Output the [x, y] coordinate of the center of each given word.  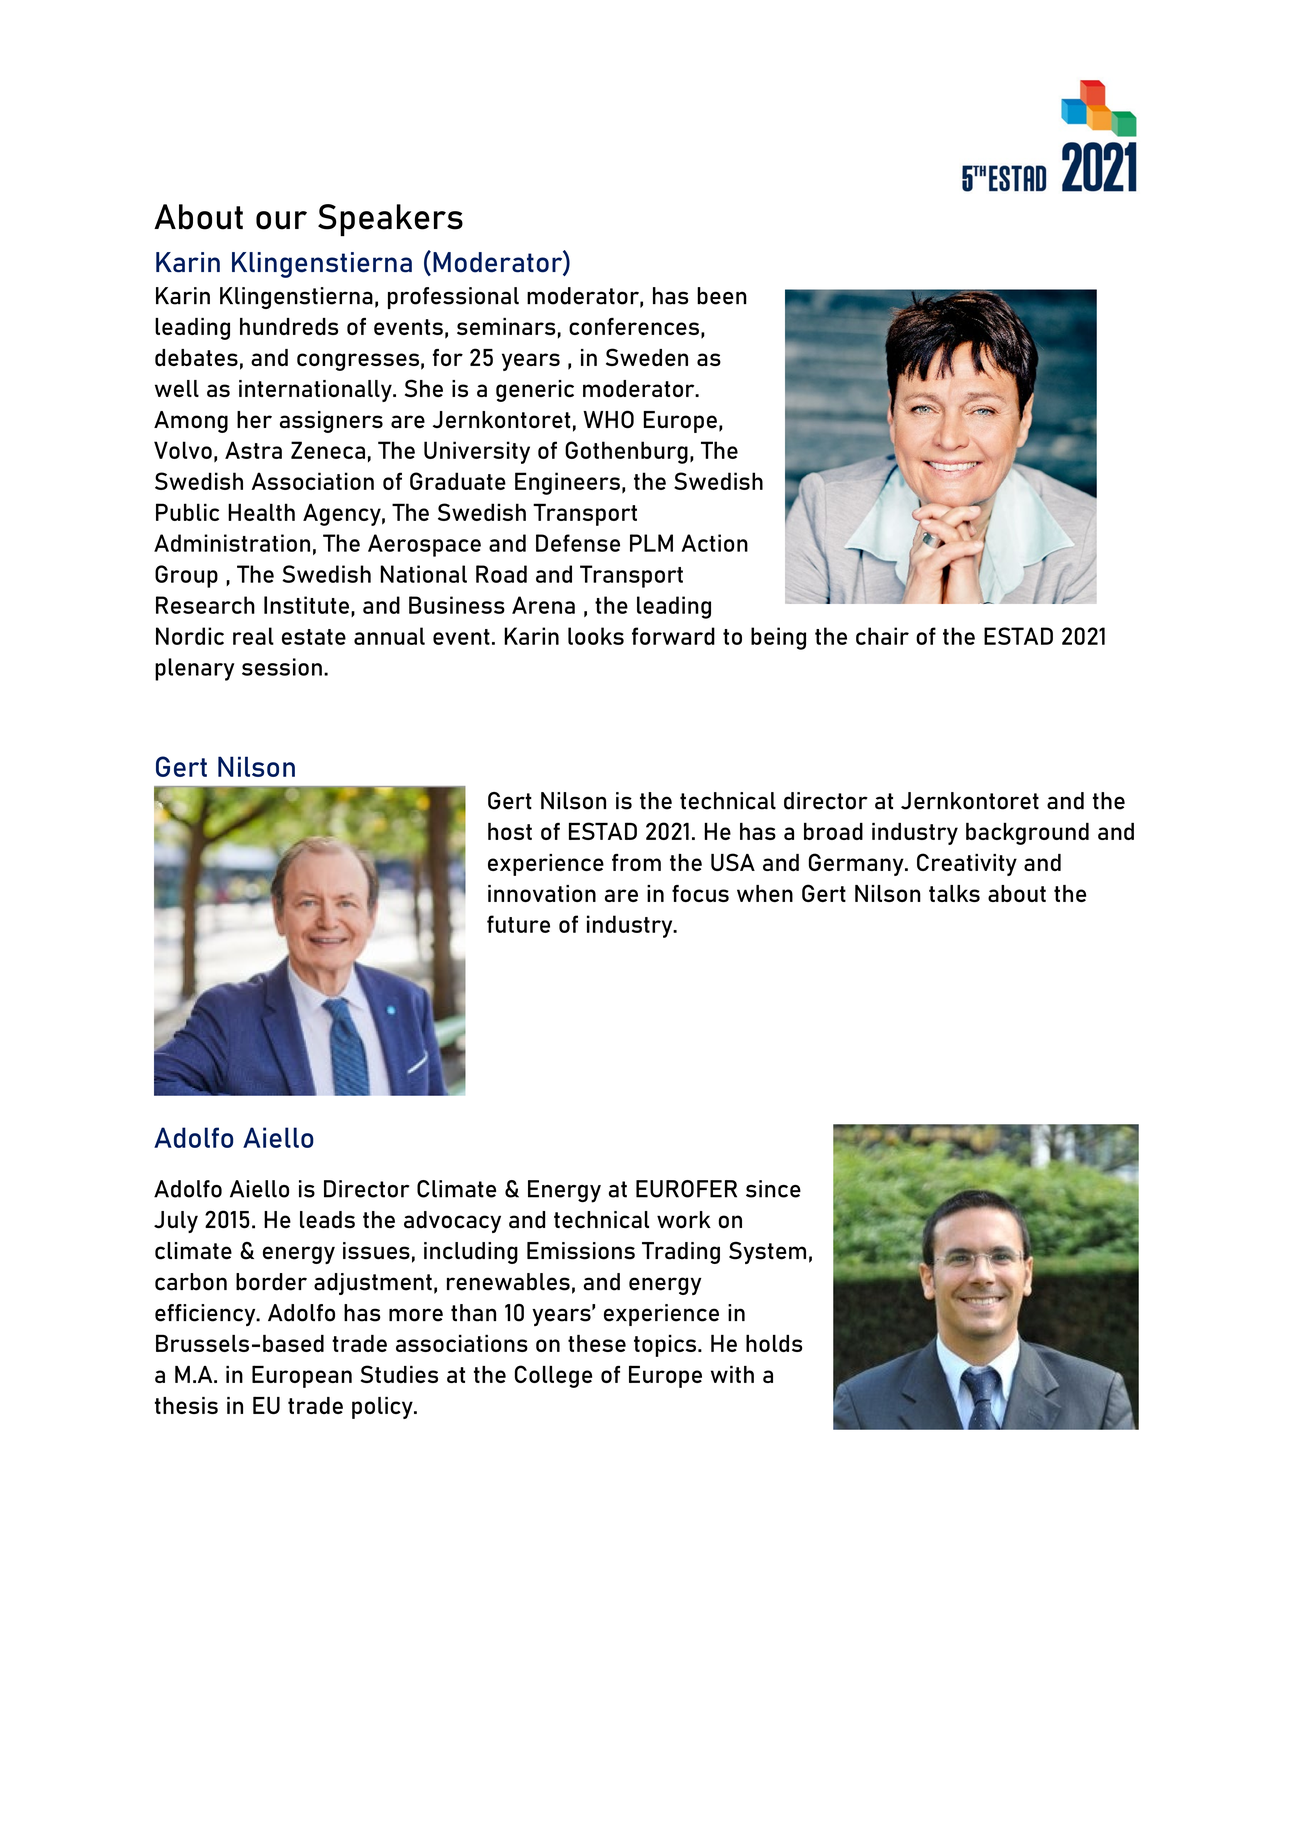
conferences [634, 326]
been [722, 296]
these [597, 1343]
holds [774, 1343]
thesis [186, 1405]
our [281, 220]
